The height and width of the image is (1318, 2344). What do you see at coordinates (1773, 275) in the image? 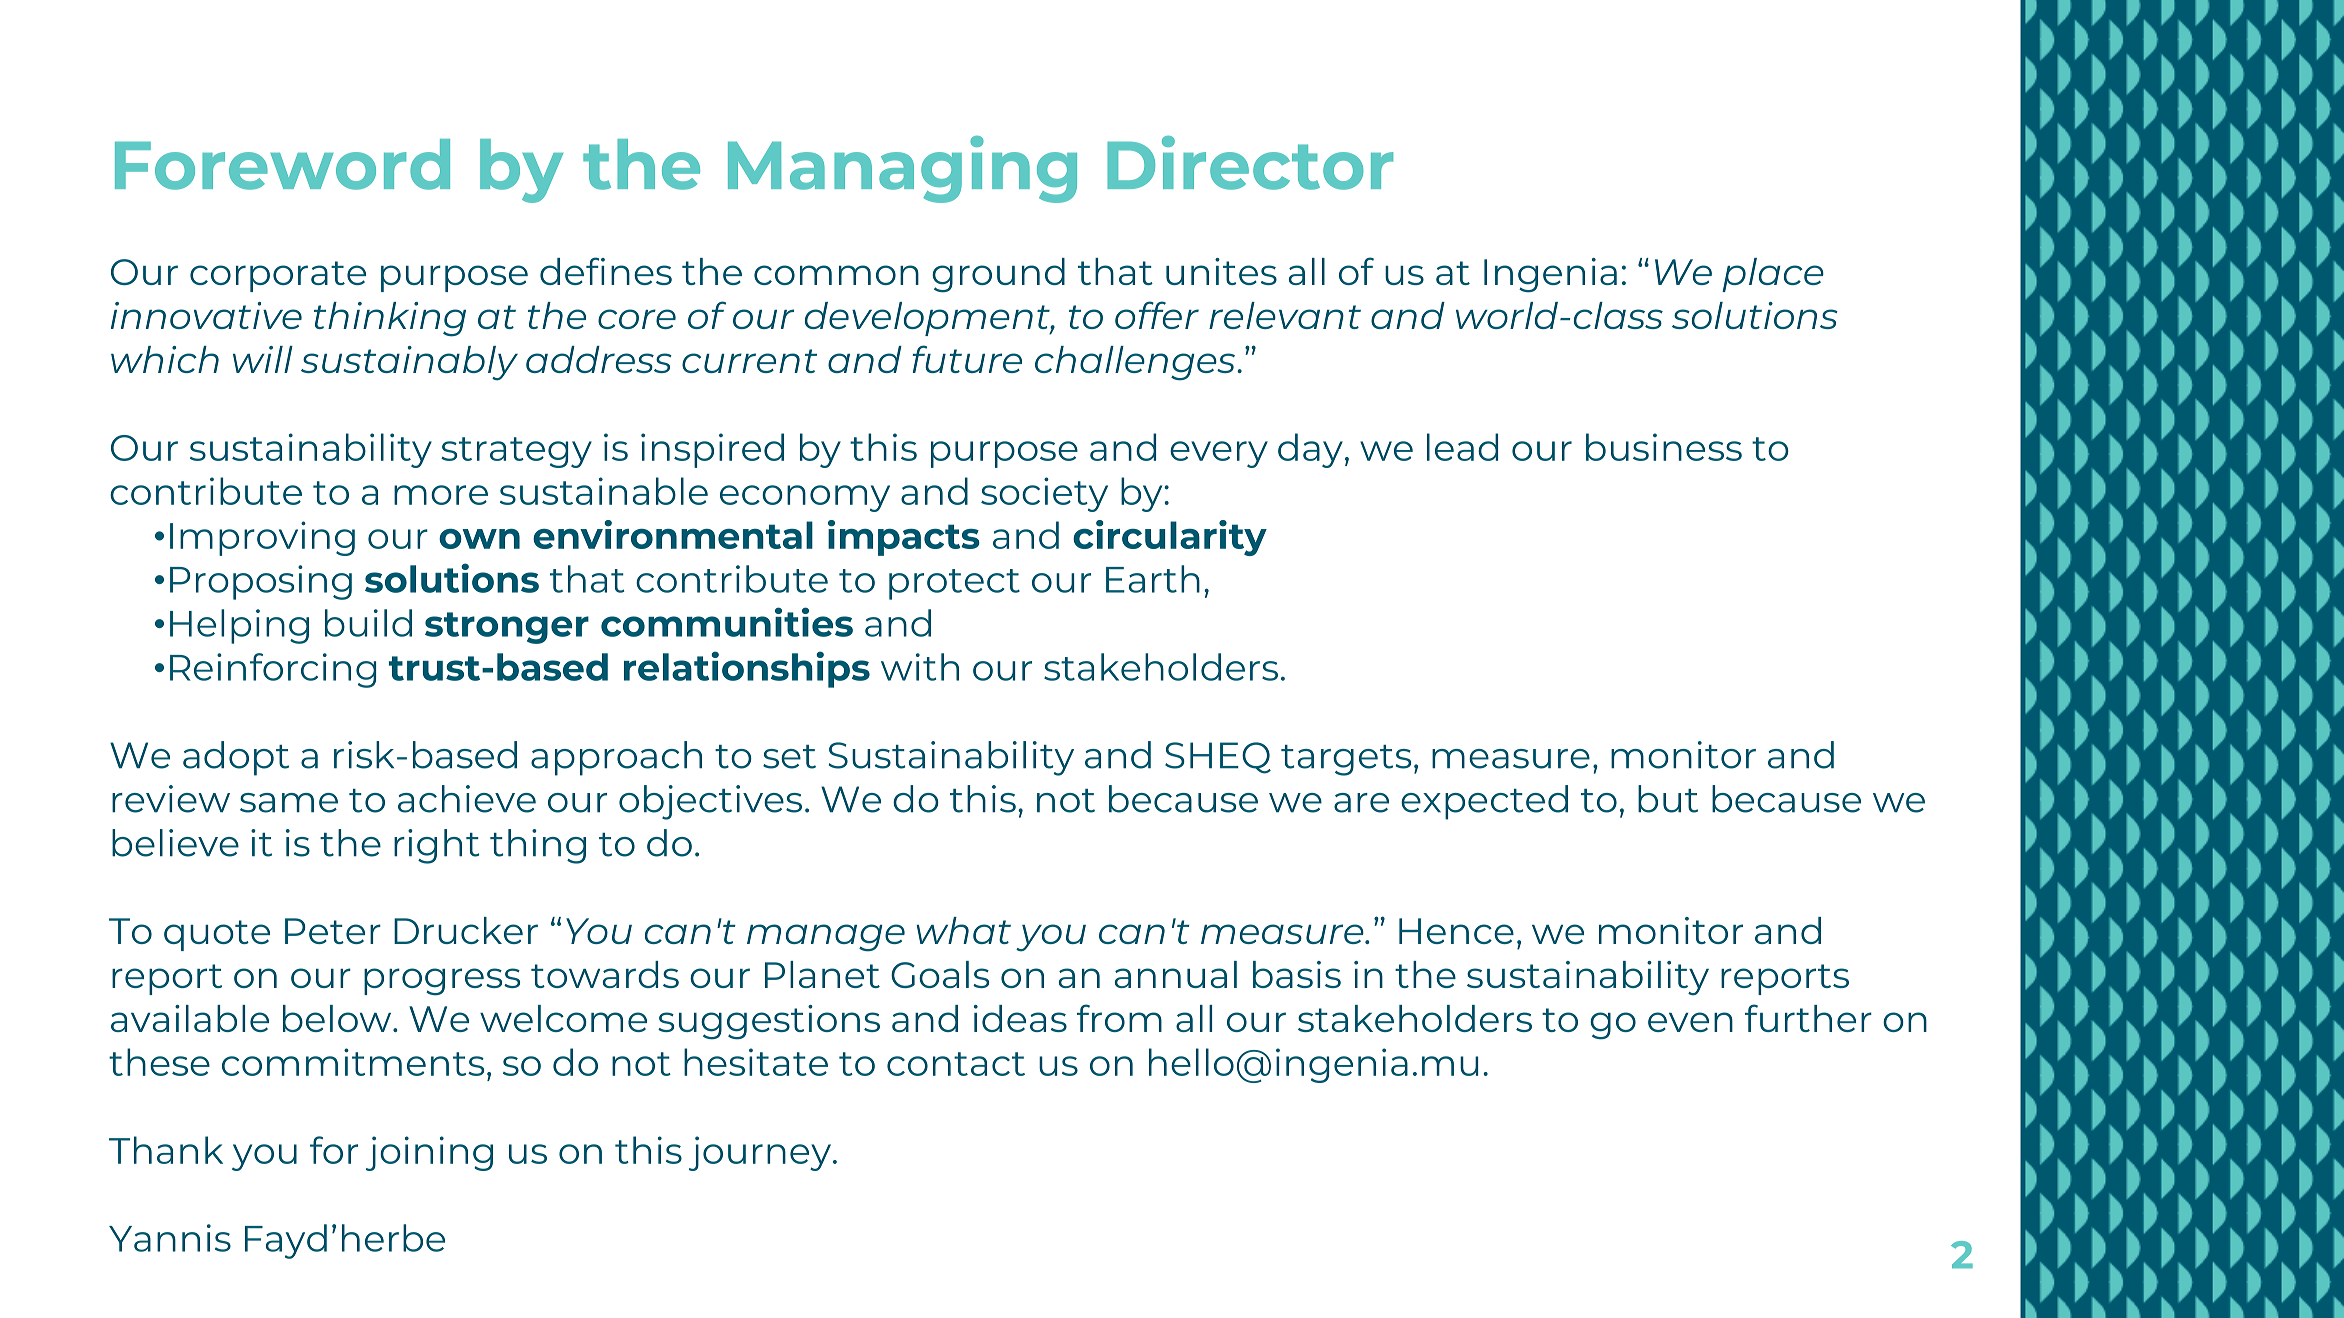
I see `place` at bounding box center [1773, 275].
